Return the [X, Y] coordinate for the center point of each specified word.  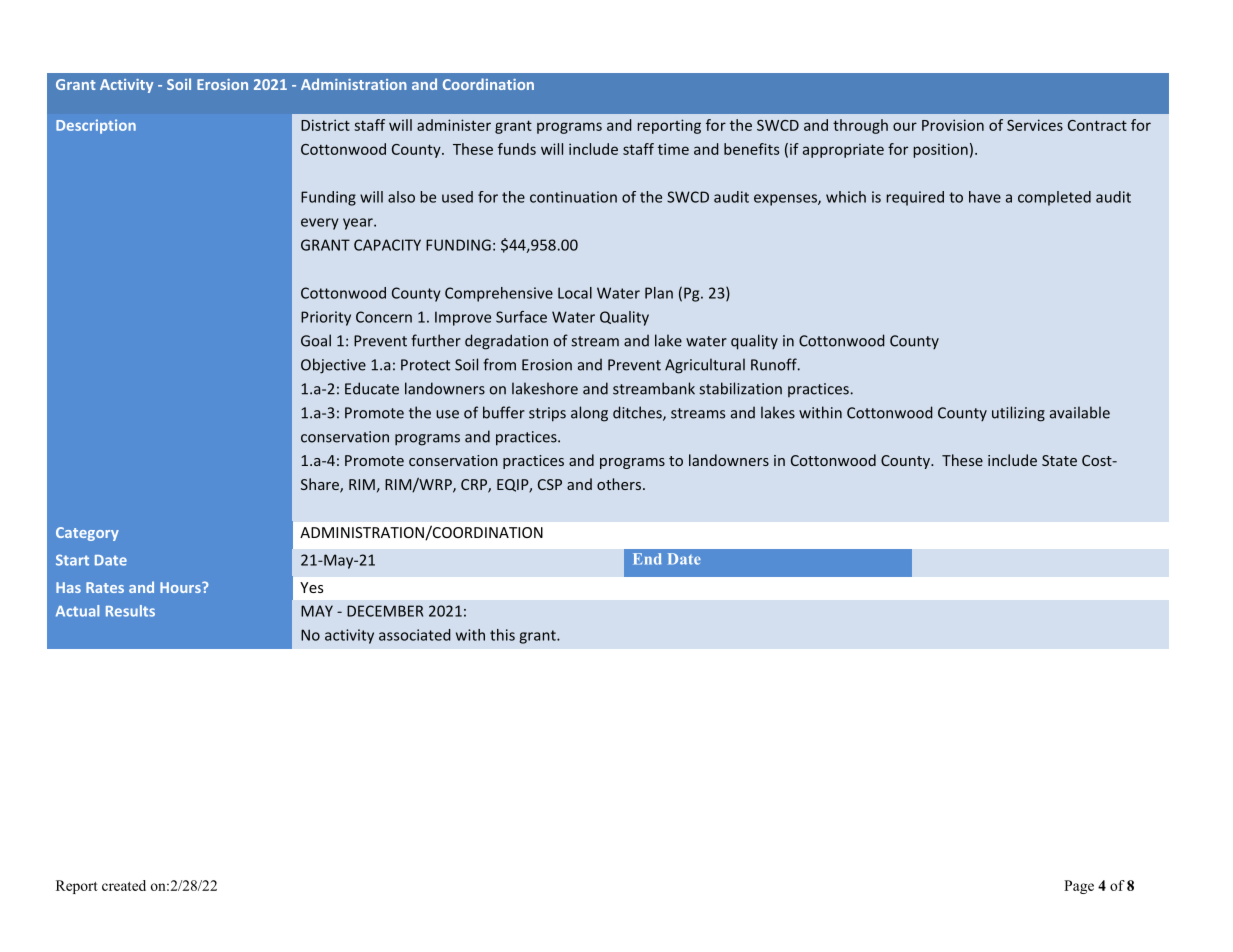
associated [415, 635]
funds [517, 149]
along [589, 414]
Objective [333, 366]
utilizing [1018, 414]
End [647, 559]
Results [130, 611]
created [124, 885]
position [940, 150]
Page [1079, 887]
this [502, 635]
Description [96, 126]
